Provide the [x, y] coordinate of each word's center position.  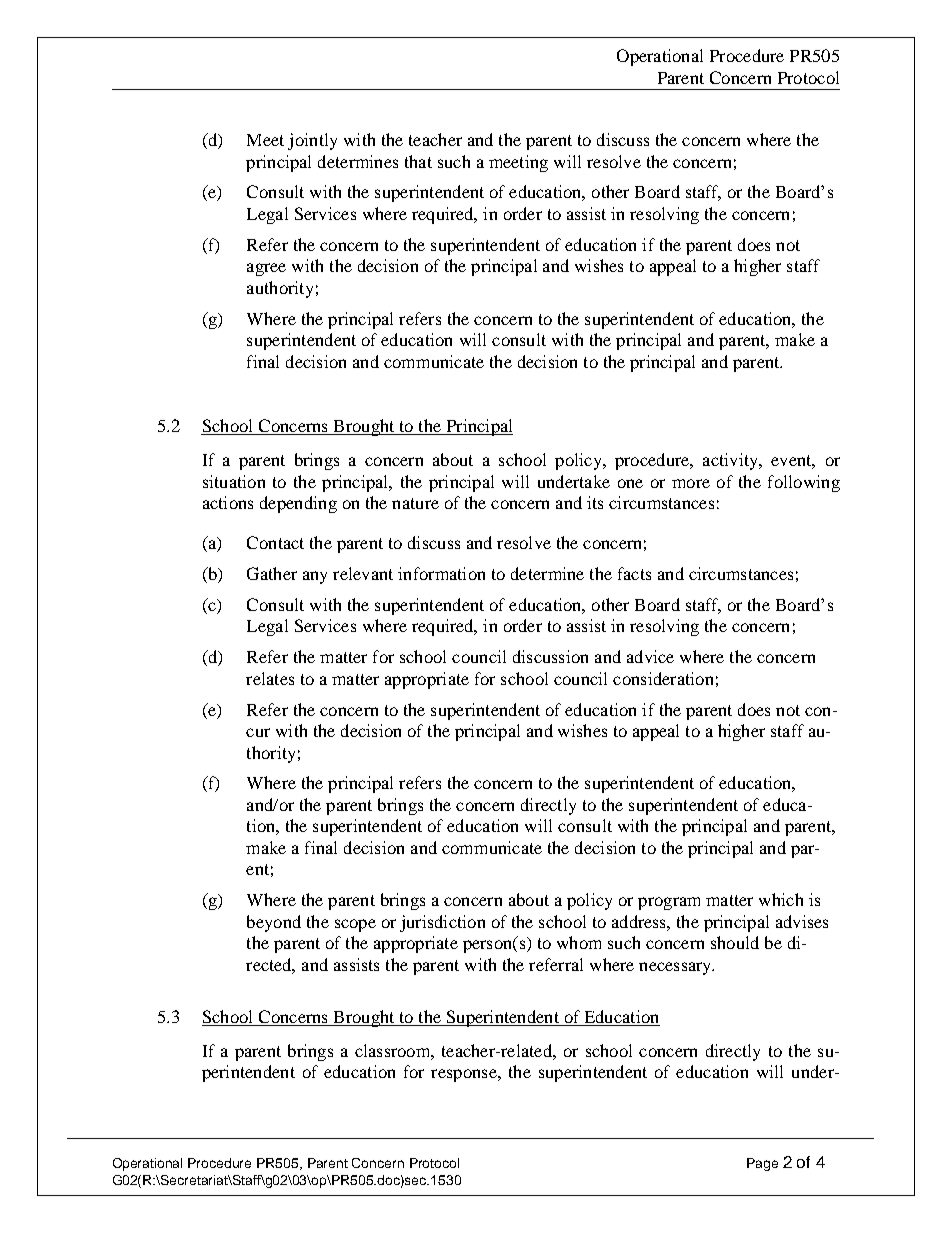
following [804, 483]
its [595, 502]
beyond [274, 923]
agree [266, 269]
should [735, 942]
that [418, 161]
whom [579, 942]
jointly [312, 141]
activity [731, 461]
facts [634, 573]
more [691, 483]
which [781, 899]
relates [270, 678]
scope [355, 925]
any [315, 577]
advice [650, 656]
